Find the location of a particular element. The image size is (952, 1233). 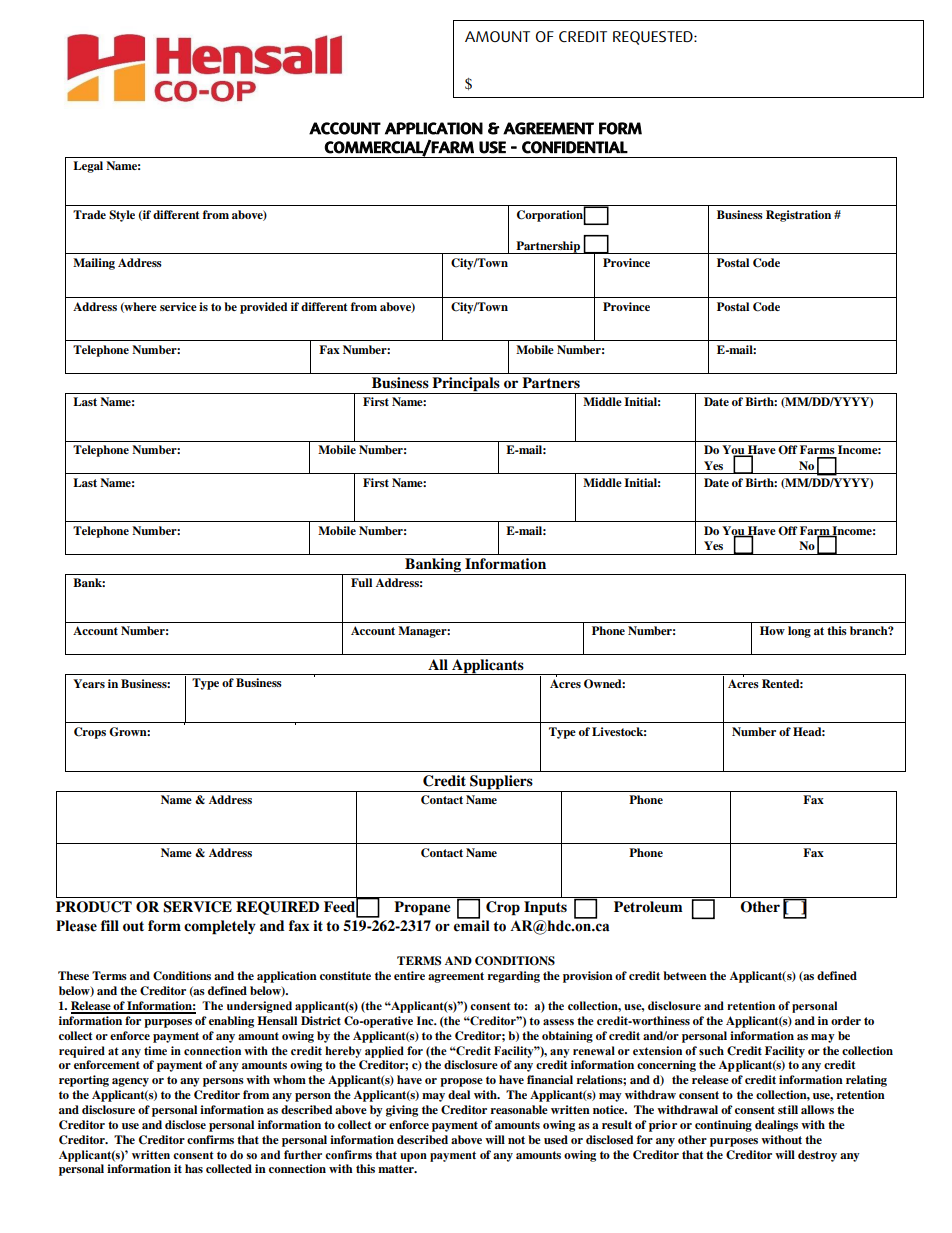

Propane is located at coordinates (422, 908).
